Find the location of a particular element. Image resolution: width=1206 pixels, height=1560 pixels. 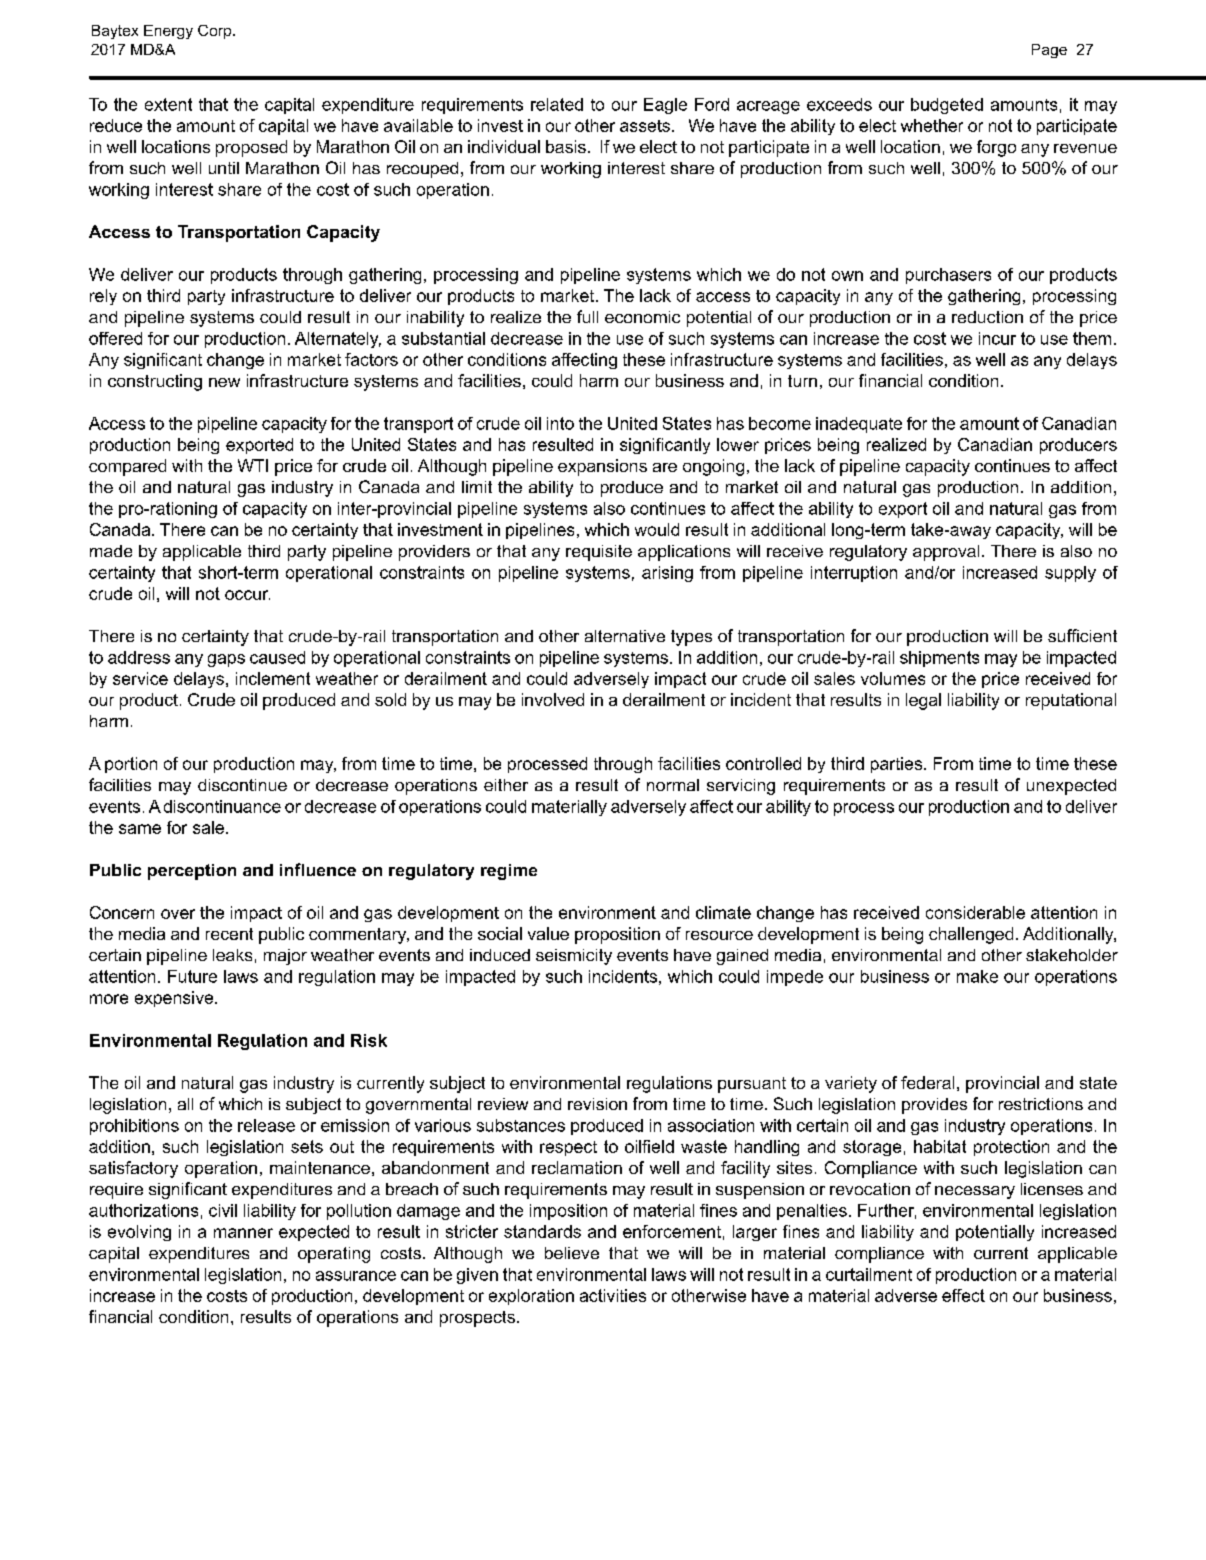

activities is located at coordinates (613, 1295).
